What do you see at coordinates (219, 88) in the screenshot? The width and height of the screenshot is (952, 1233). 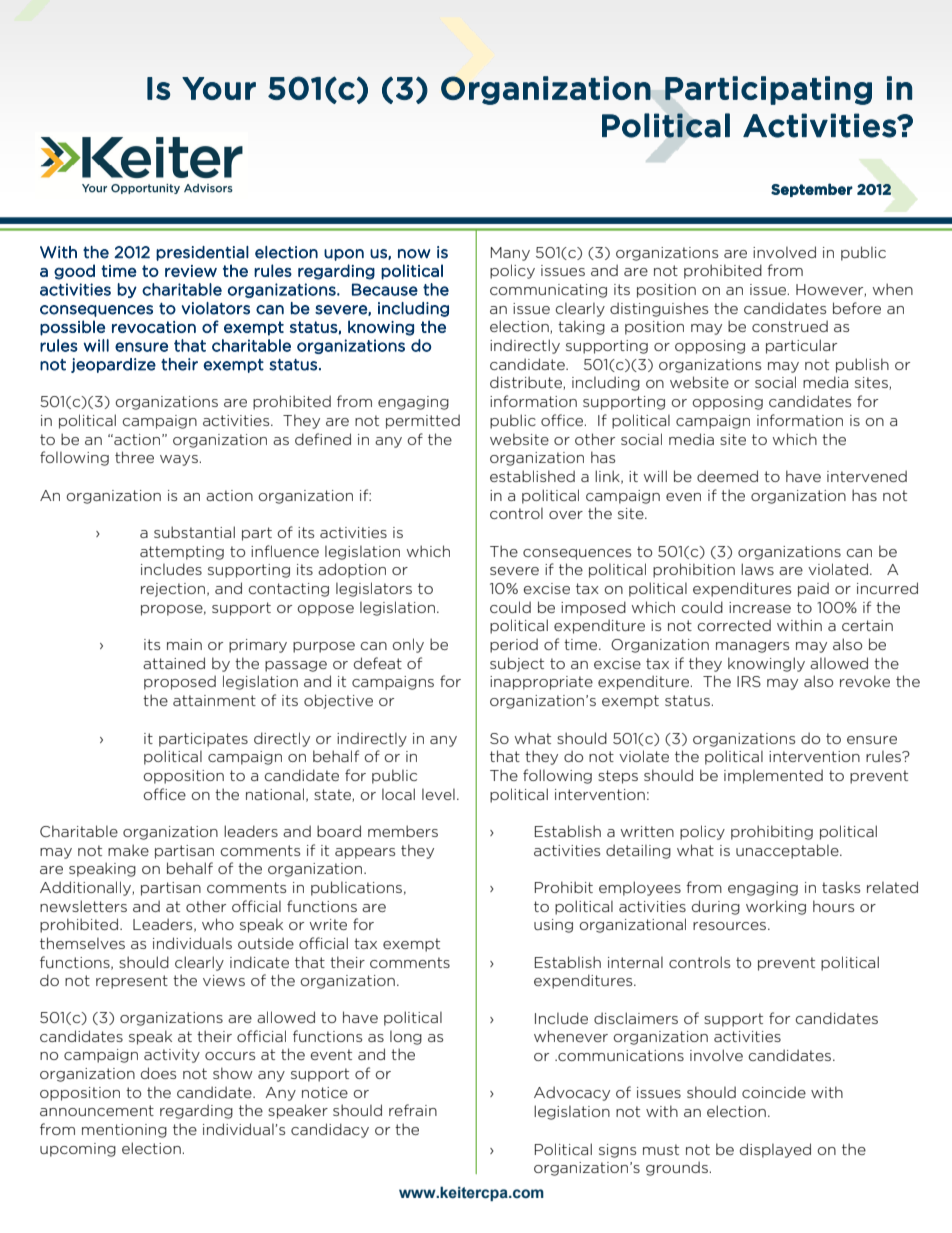 I see `Your` at bounding box center [219, 88].
